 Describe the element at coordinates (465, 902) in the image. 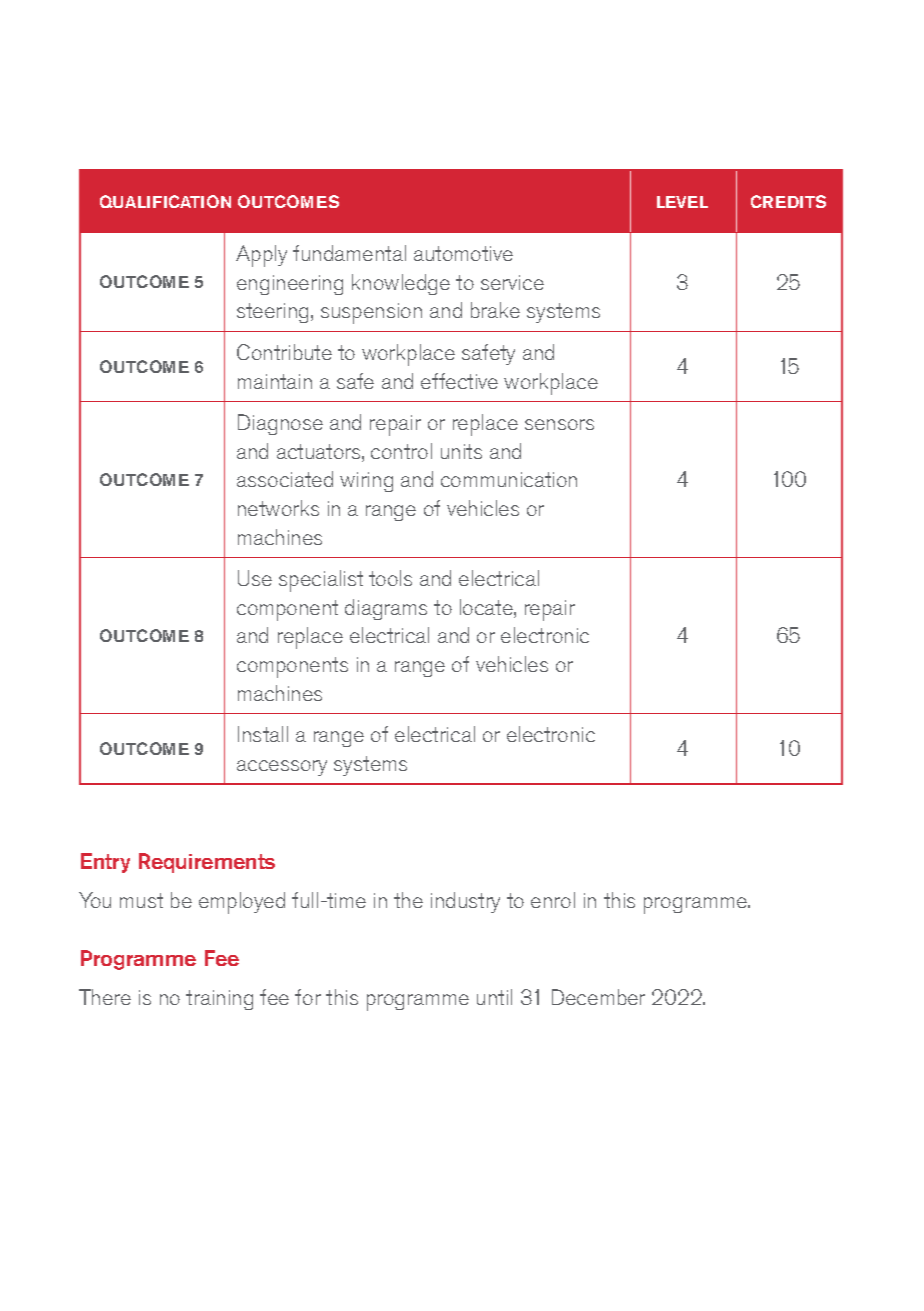

I see `industry` at that location.
